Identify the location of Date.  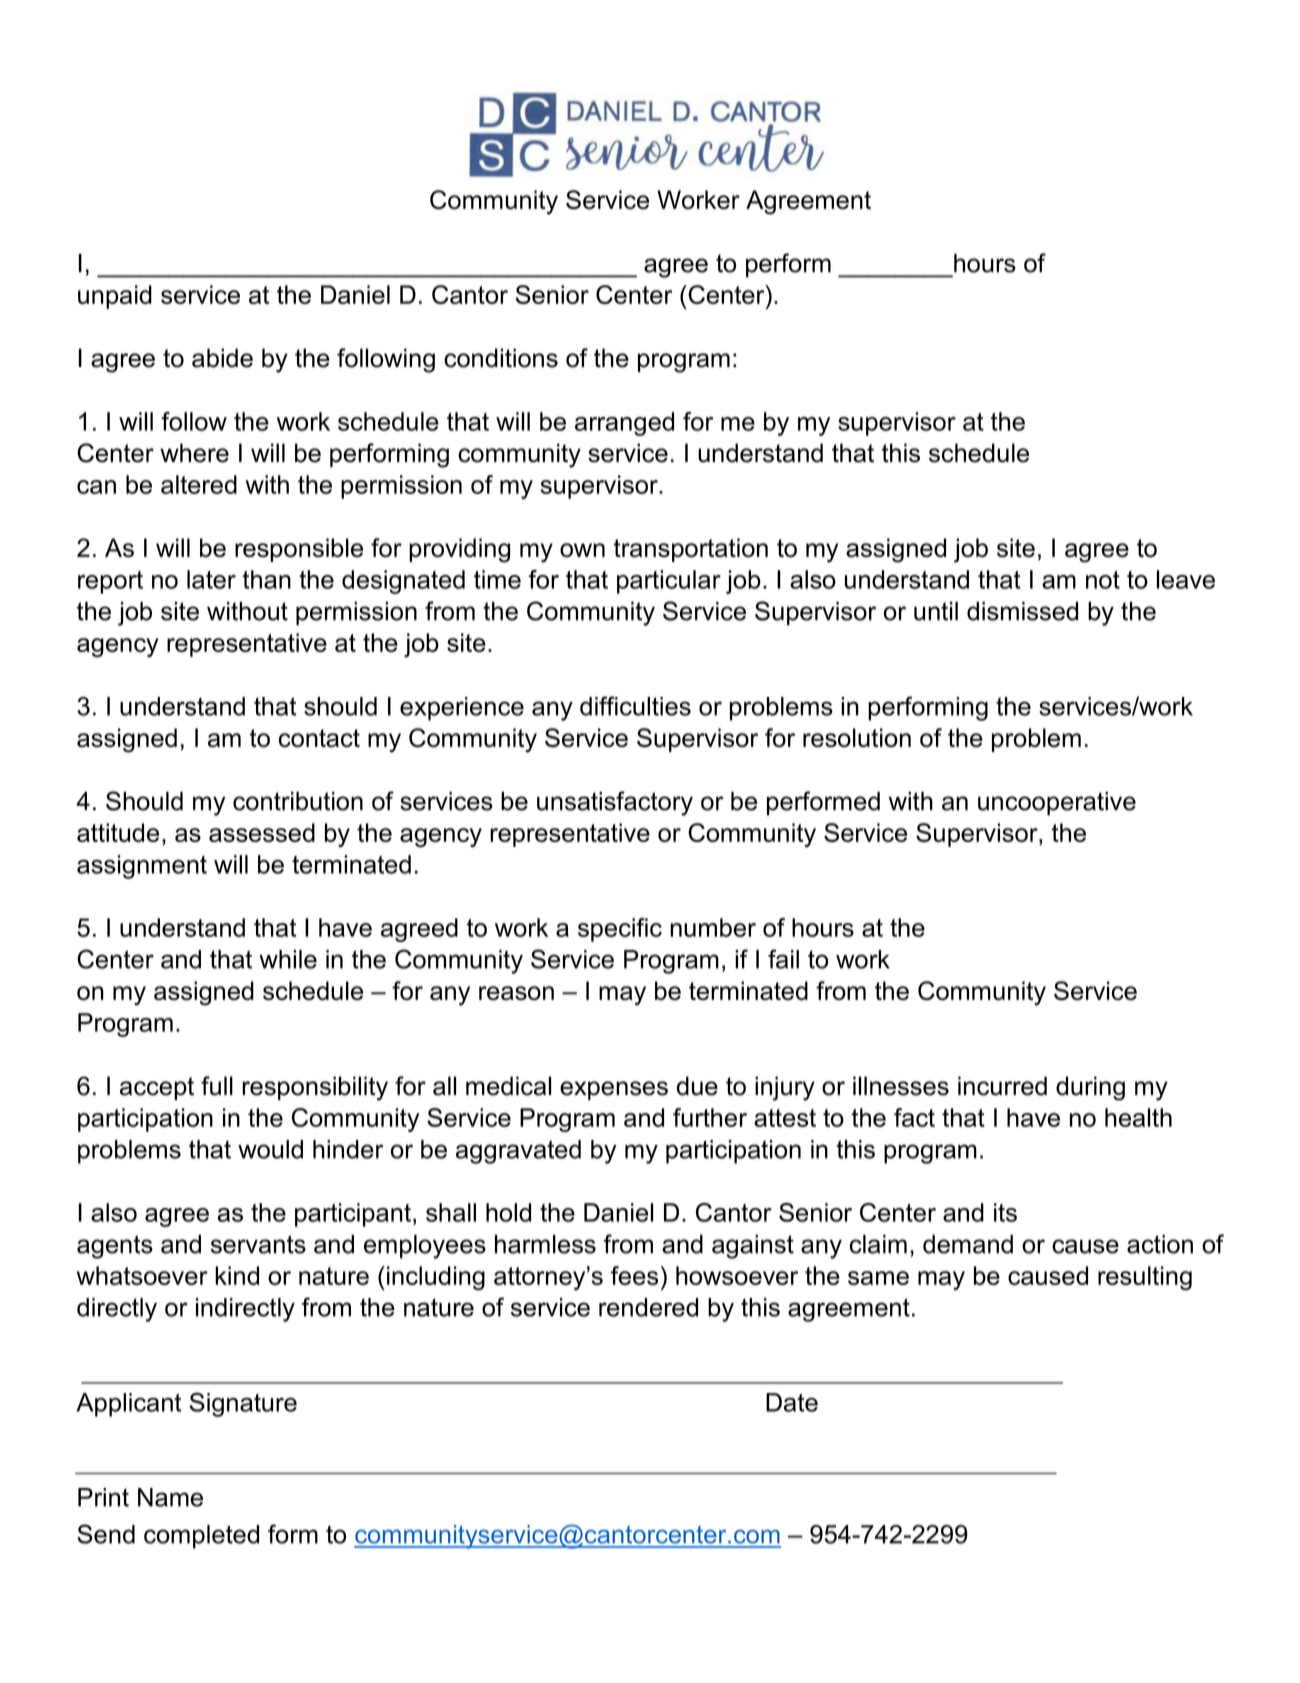
(792, 1402).
